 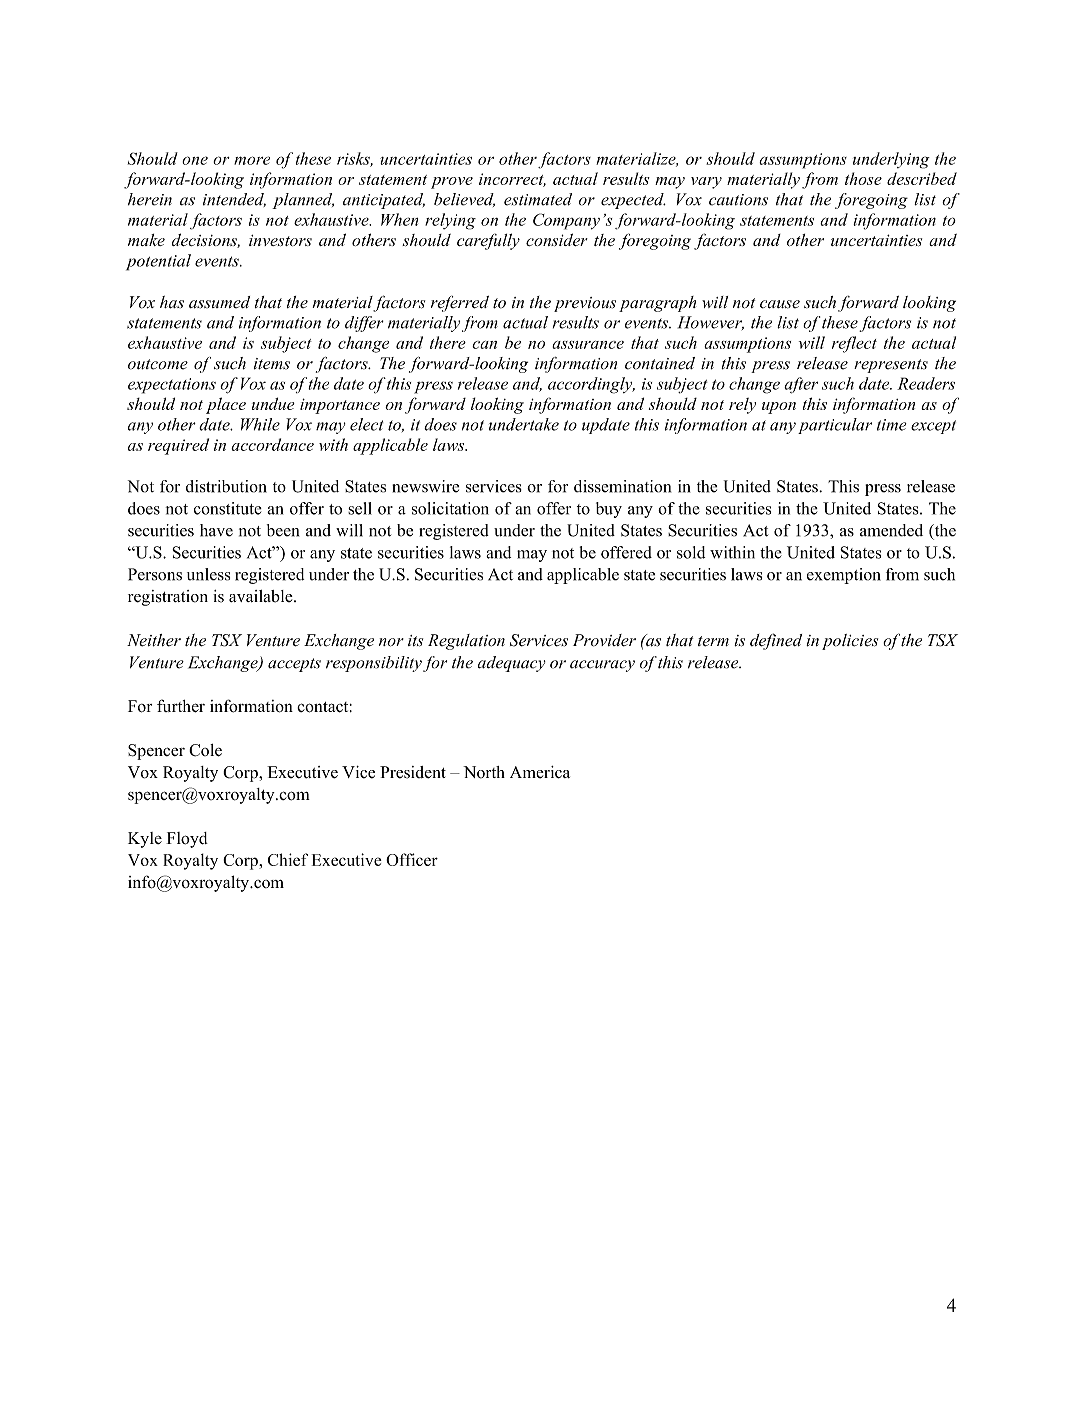 What do you see at coordinates (891, 530) in the screenshot?
I see `amended` at bounding box center [891, 530].
